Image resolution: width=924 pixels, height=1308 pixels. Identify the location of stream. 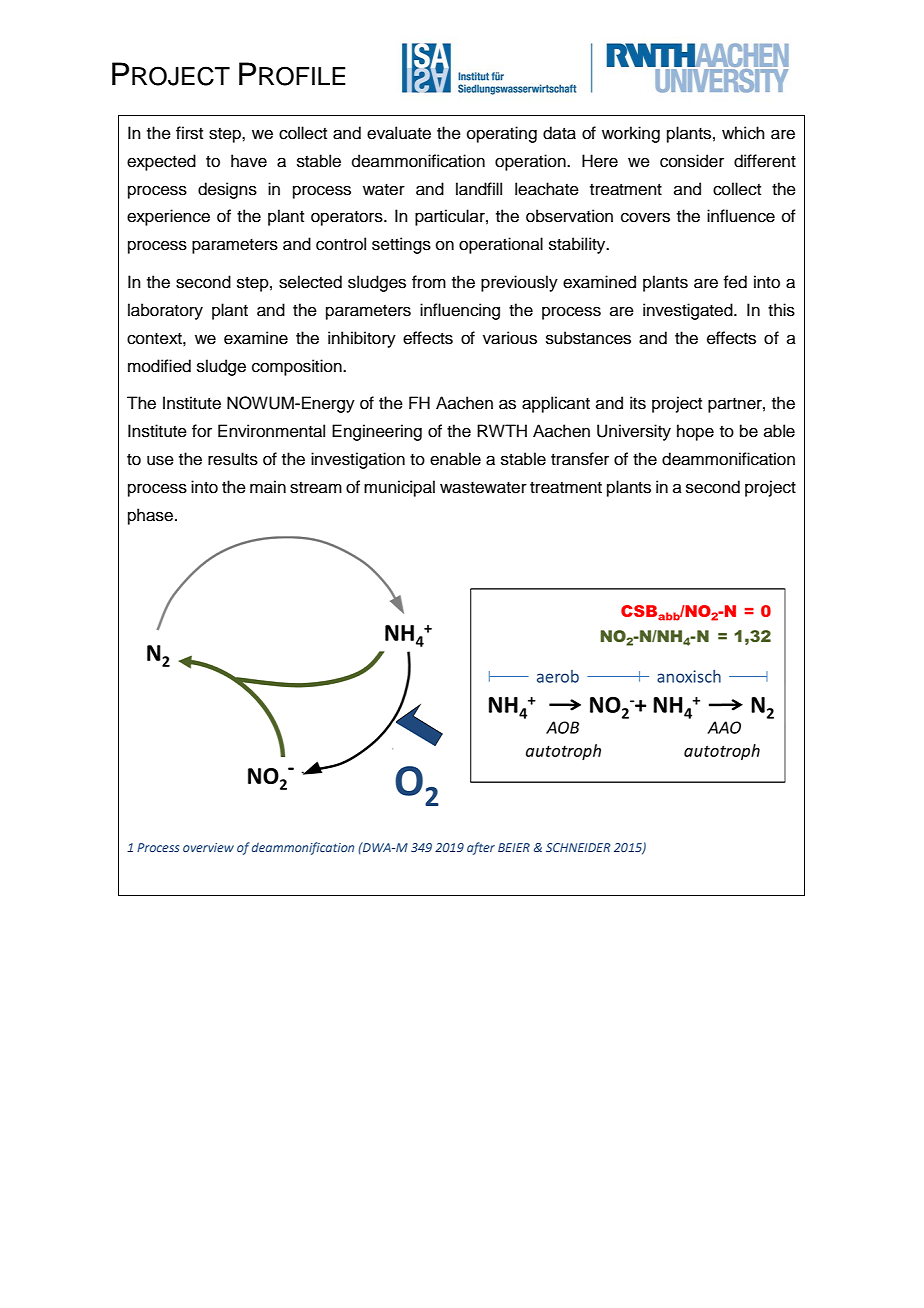
(316, 488).
